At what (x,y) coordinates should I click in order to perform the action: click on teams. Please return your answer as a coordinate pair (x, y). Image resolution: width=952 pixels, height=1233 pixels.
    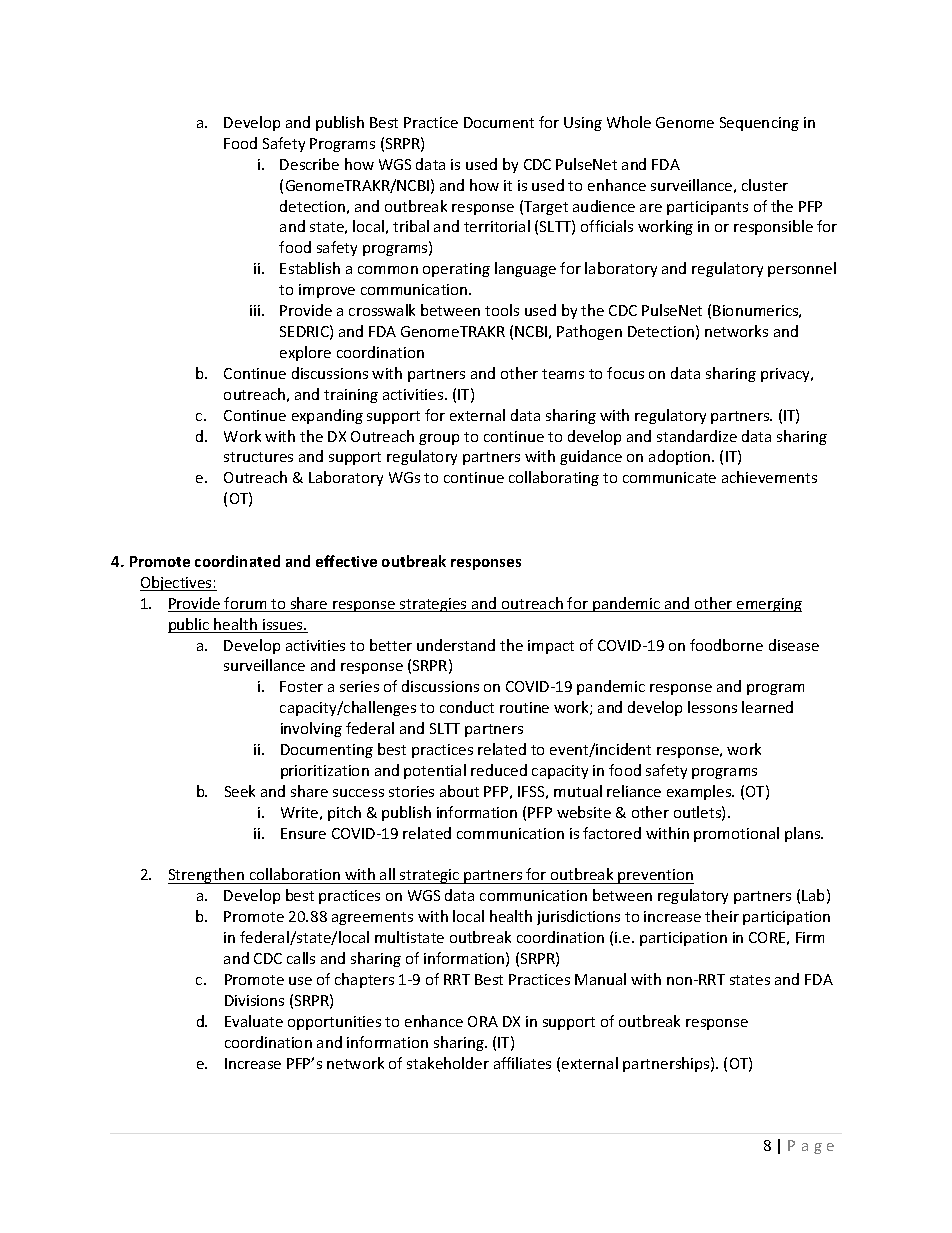
    Looking at the image, I should click on (563, 374).
